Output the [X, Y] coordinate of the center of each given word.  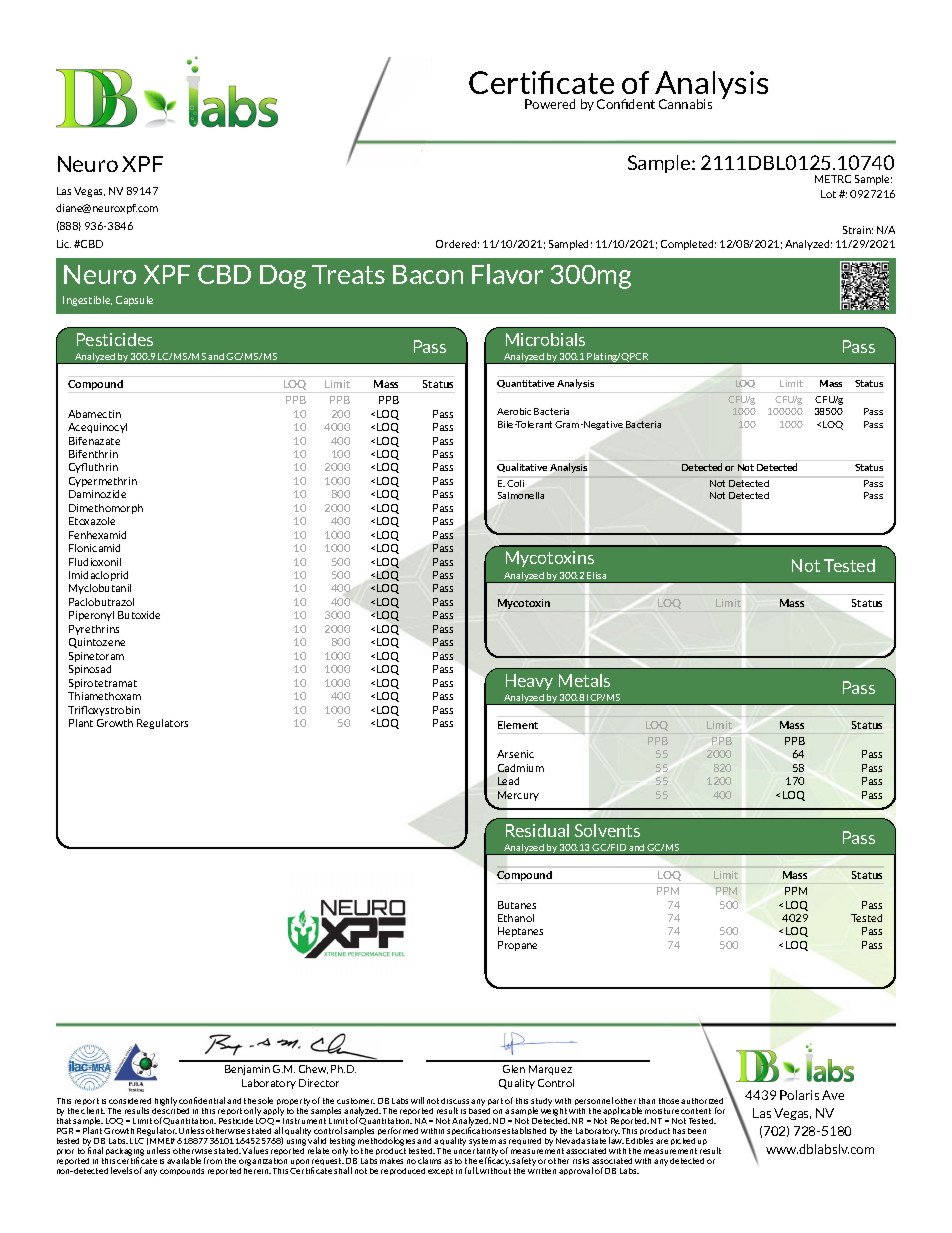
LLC [137, 1141]
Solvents [607, 830]
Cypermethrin [103, 482]
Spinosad [90, 670]
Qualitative [522, 467]
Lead [508, 781]
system [482, 1142]
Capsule [134, 301]
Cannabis [685, 104]
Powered [550, 104]
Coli [515, 483]
